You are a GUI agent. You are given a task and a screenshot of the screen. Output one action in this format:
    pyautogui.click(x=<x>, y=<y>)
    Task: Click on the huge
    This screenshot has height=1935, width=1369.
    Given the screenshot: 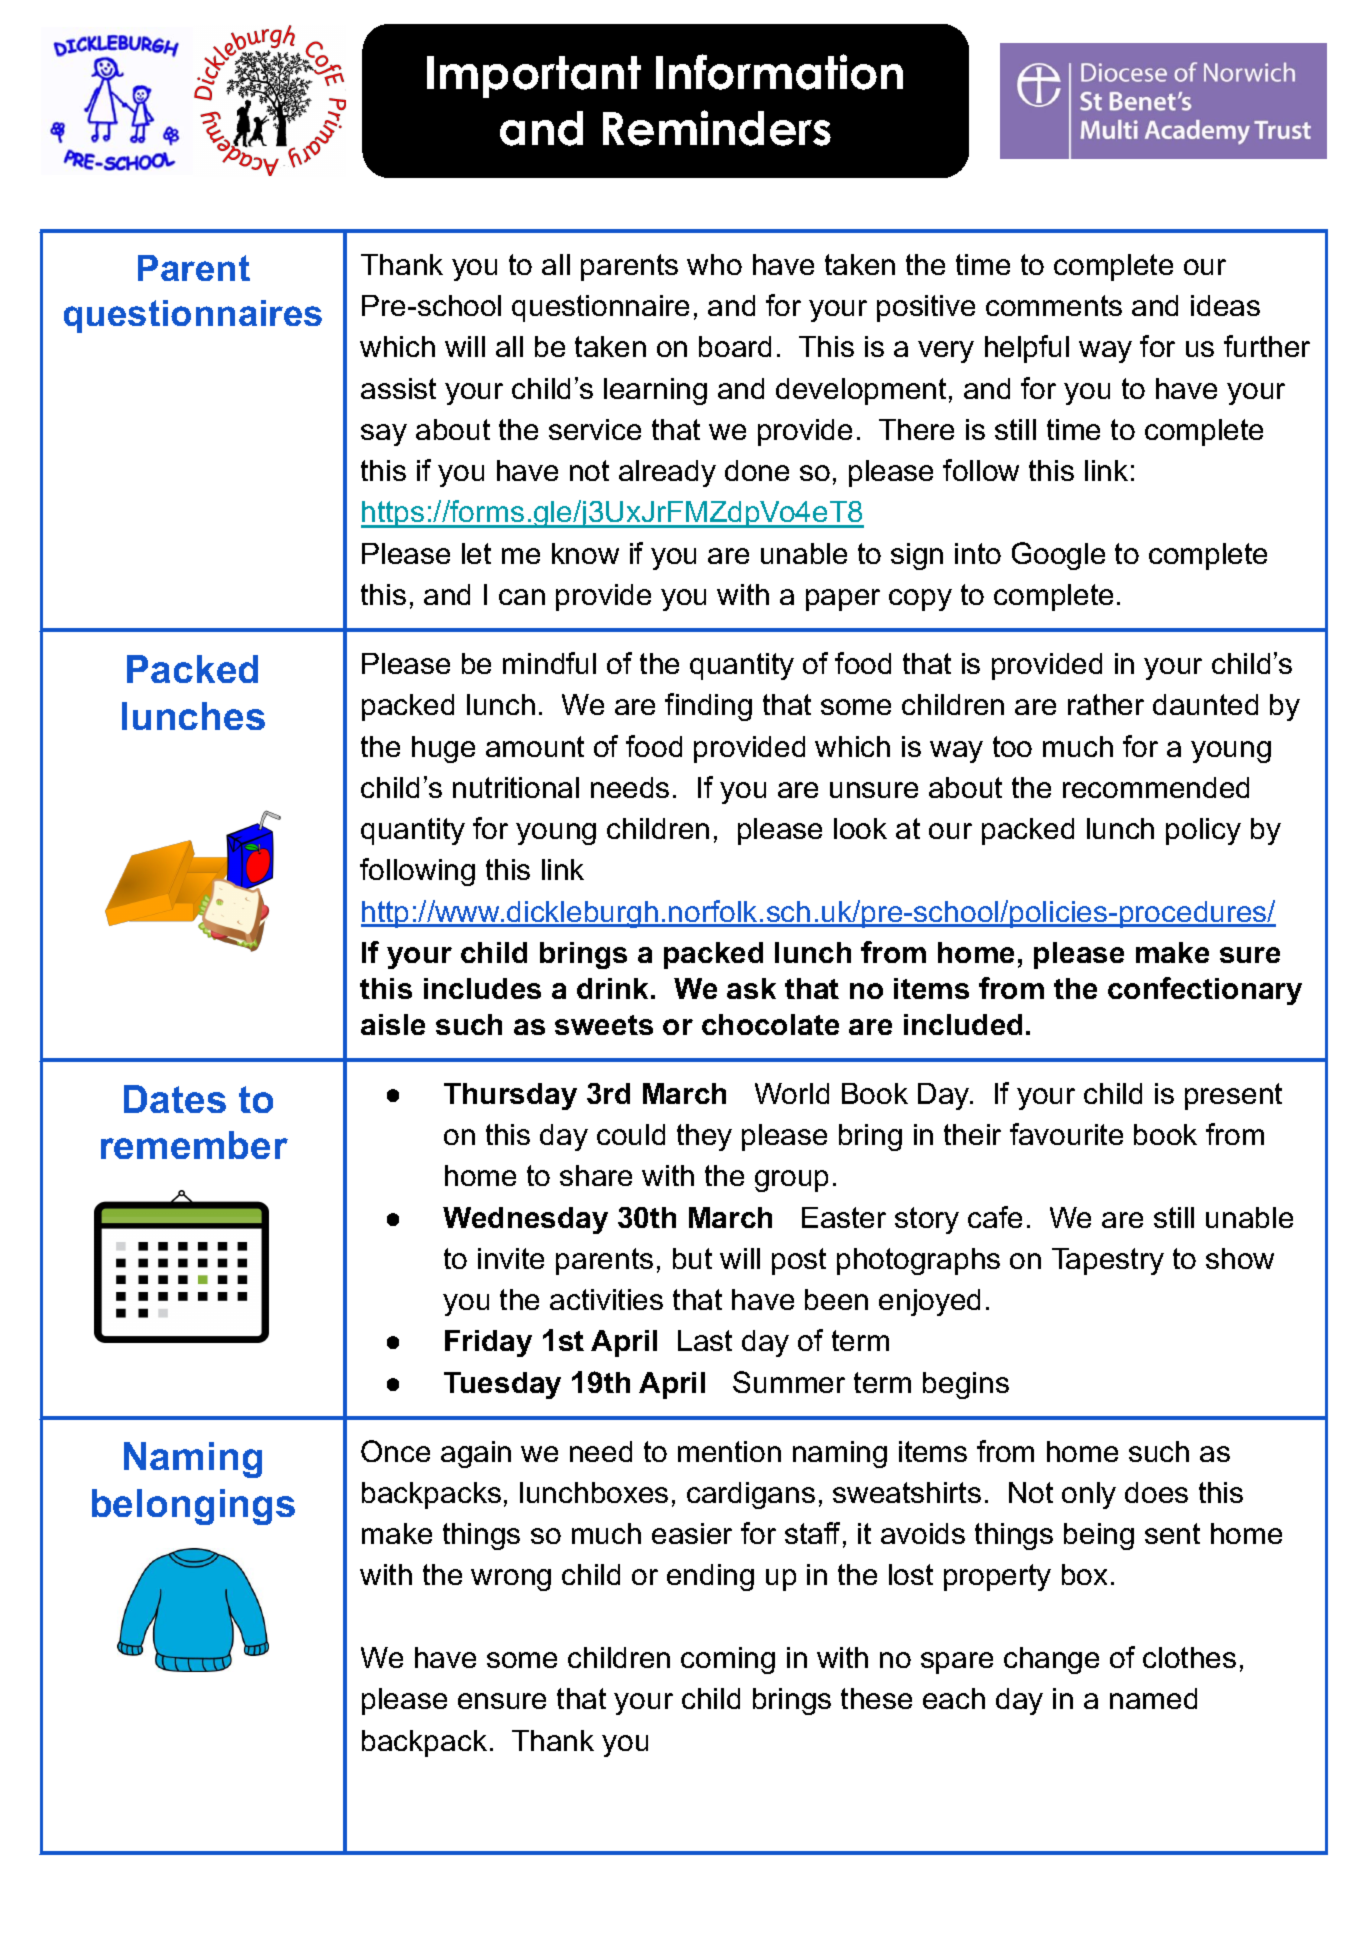 What is the action you would take?
    pyautogui.click(x=443, y=749)
